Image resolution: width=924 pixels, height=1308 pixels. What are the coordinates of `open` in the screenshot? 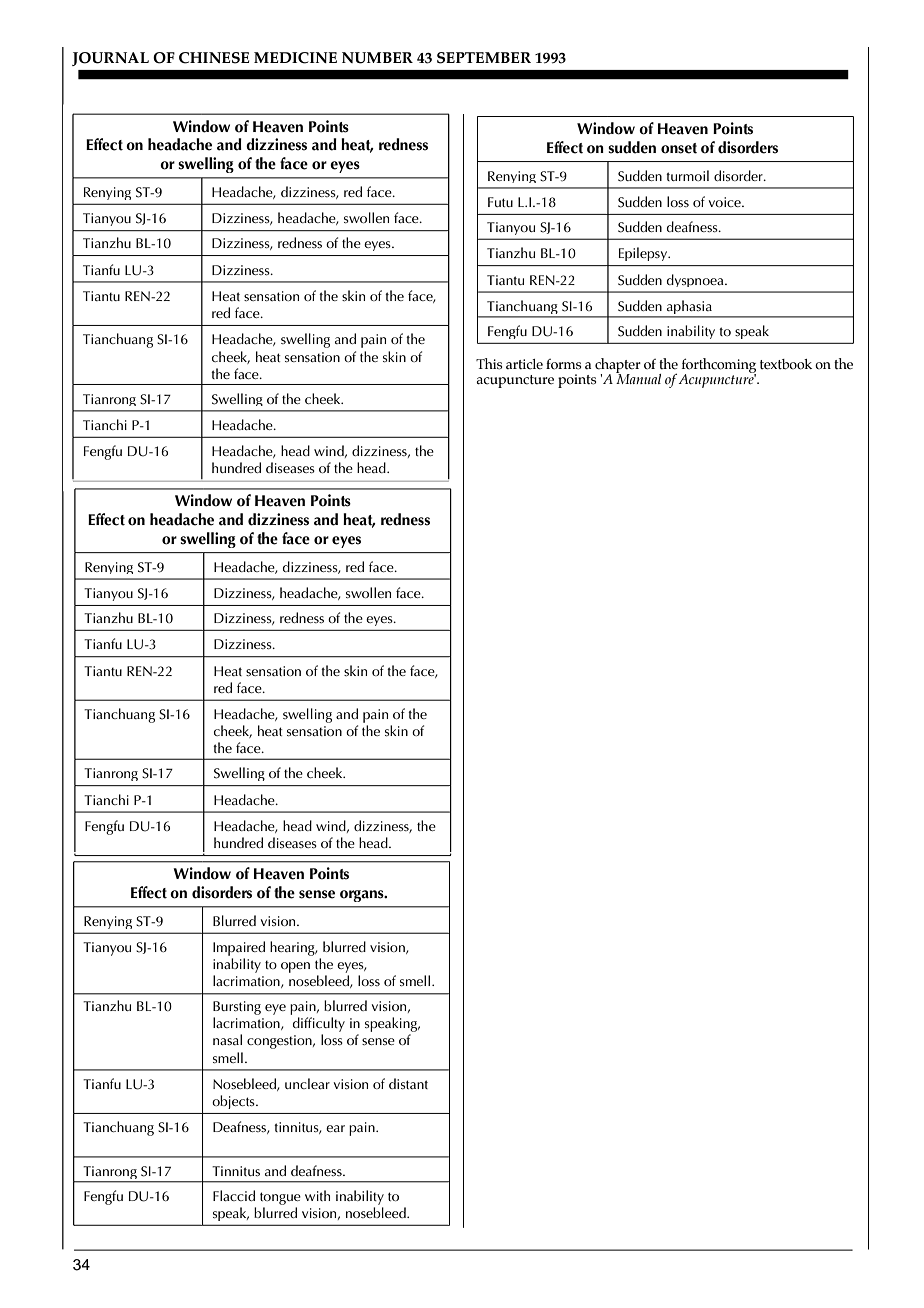 It's located at (295, 967).
